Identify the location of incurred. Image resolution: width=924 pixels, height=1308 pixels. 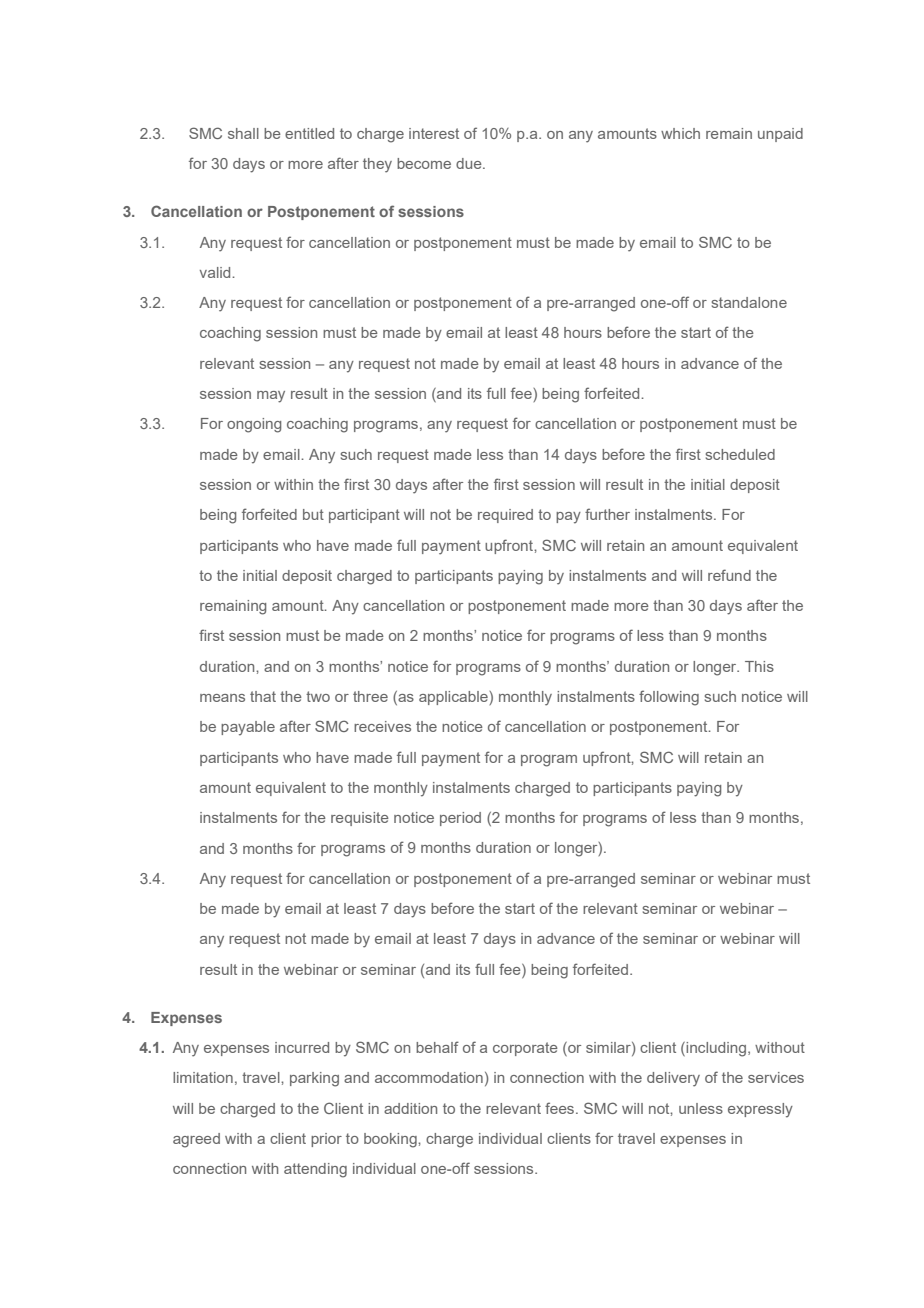
(302, 1047).
